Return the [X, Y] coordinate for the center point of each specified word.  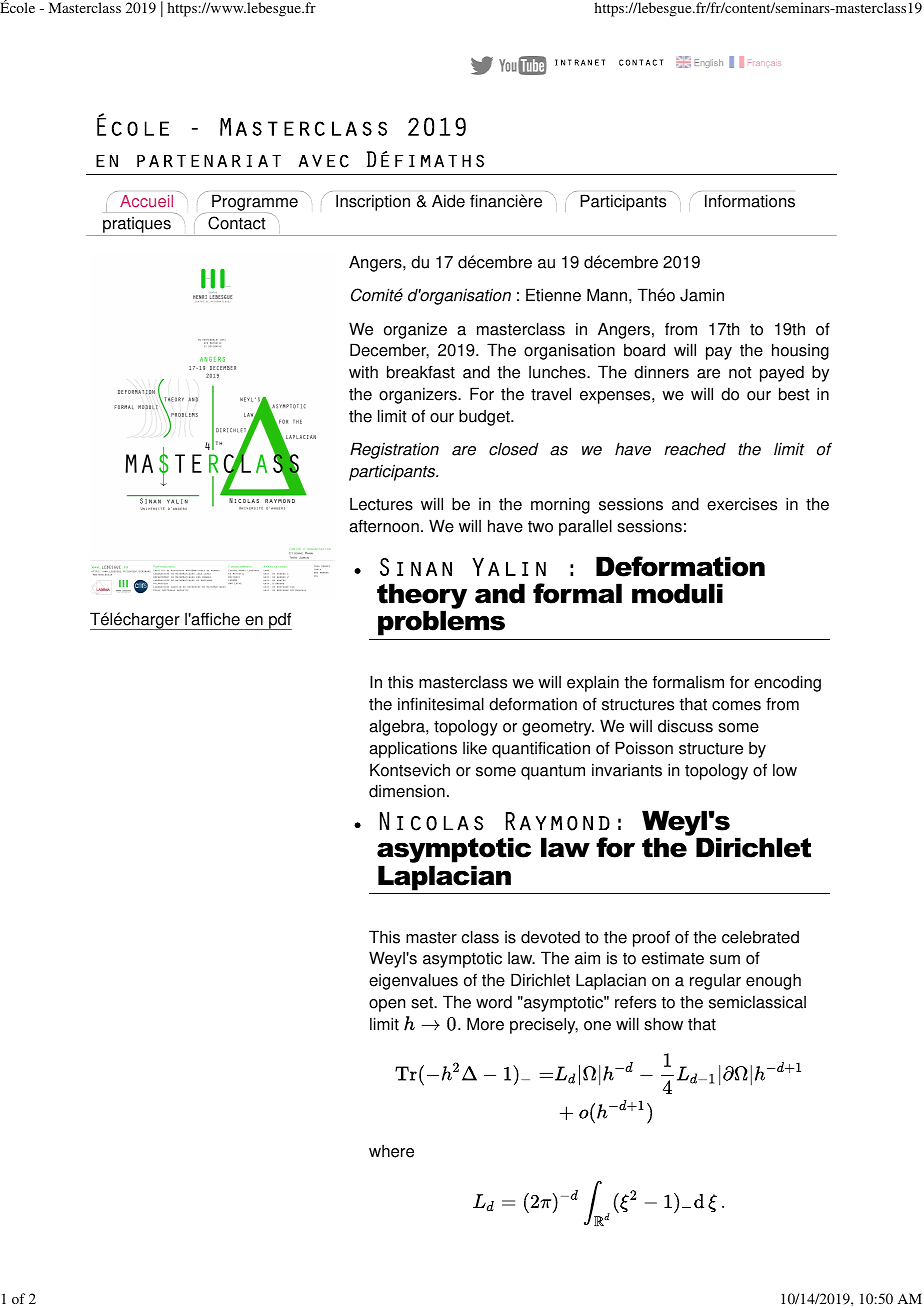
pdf [279, 621]
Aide [448, 201]
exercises [742, 504]
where [391, 1151]
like [475, 748]
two [540, 527]
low [785, 770]
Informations [750, 201]
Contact [237, 223]
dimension [407, 791]
